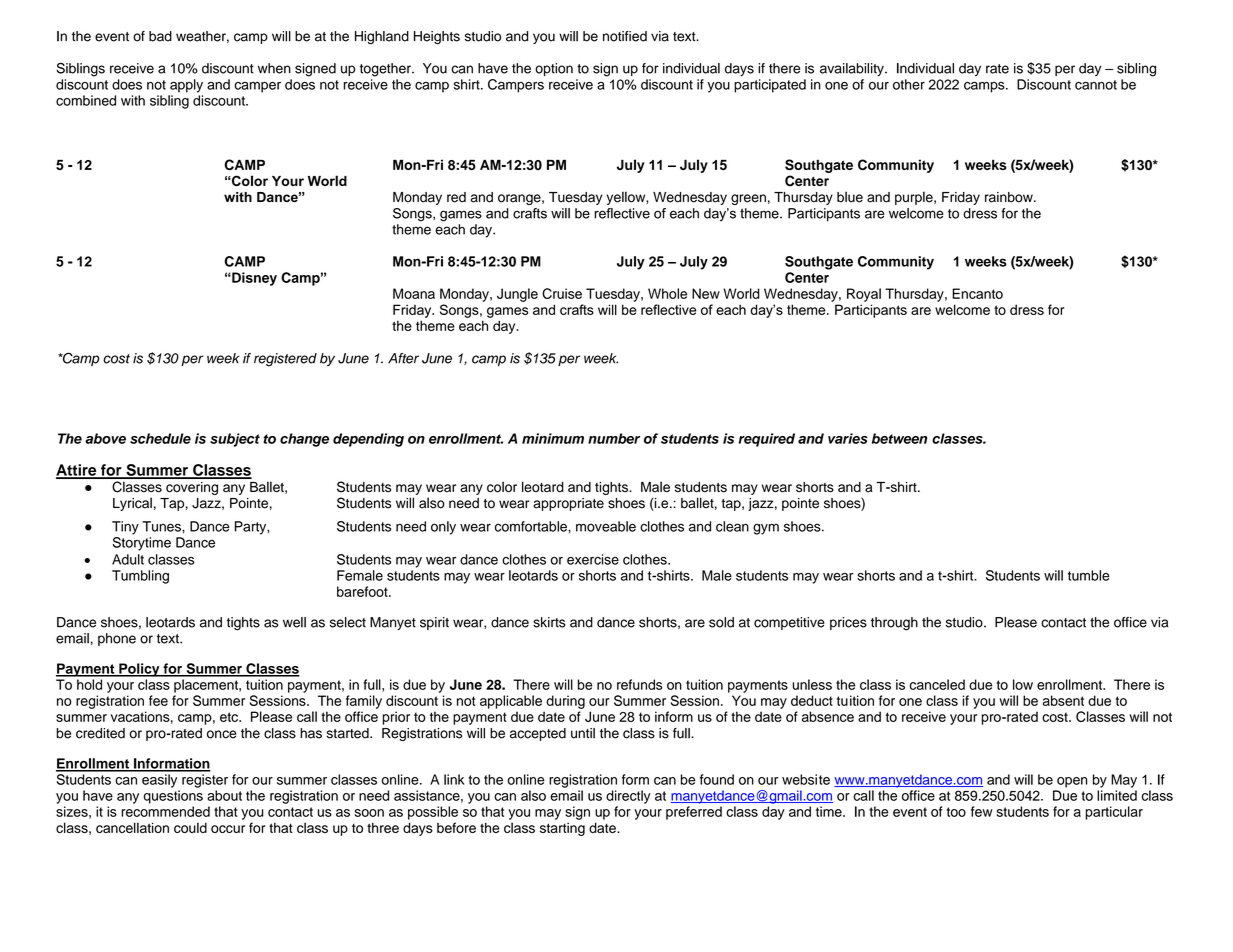 The width and height of the screenshot is (1233, 952). What do you see at coordinates (899, 438) in the screenshot?
I see `between` at bounding box center [899, 438].
